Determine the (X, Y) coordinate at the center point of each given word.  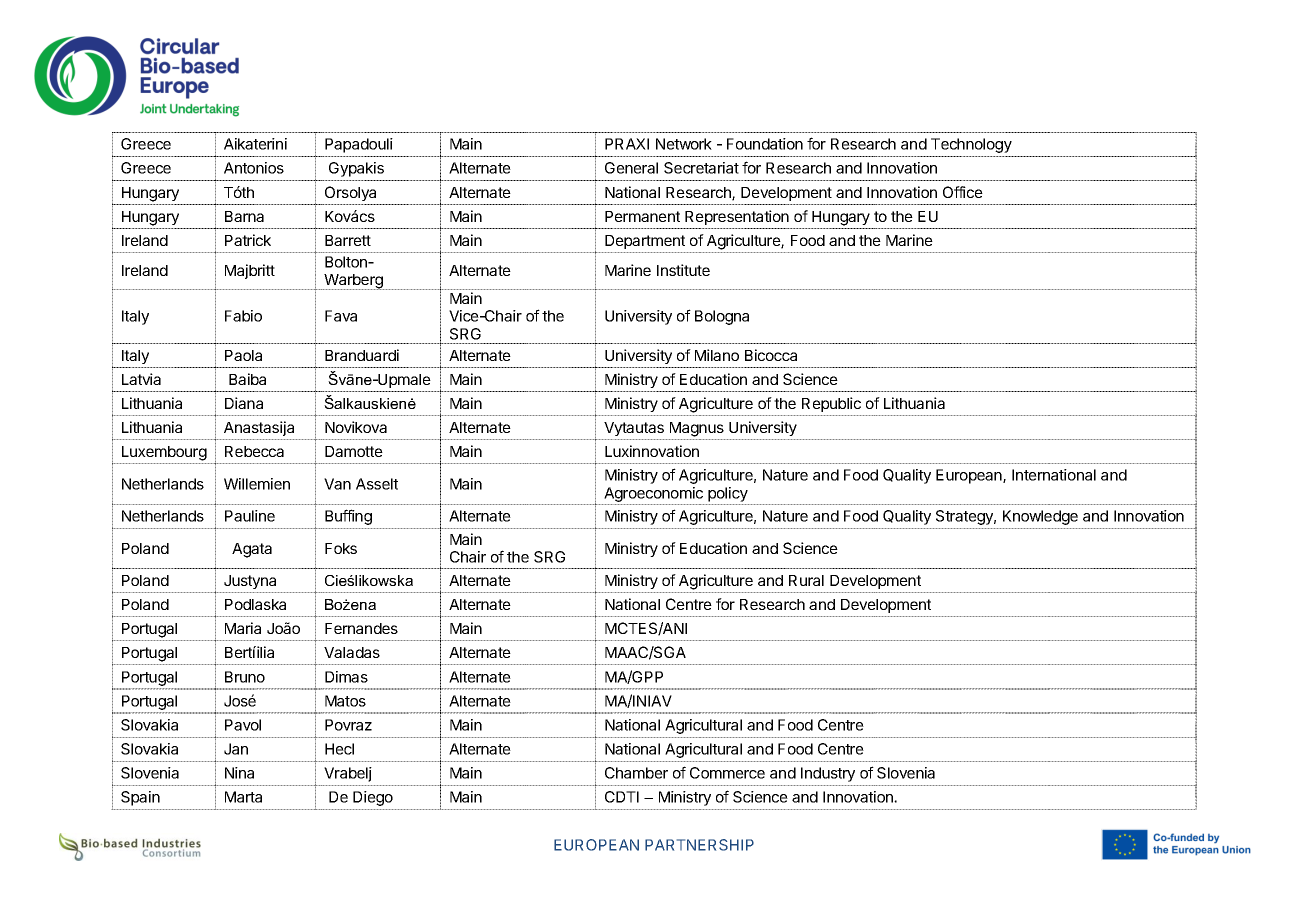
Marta (243, 797)
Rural (806, 580)
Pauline (250, 516)
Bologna (722, 317)
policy (728, 494)
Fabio (243, 316)
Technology (971, 145)
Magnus (697, 429)
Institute (683, 270)
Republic (831, 404)
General (631, 168)
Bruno (245, 677)
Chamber (636, 773)
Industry (828, 774)
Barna (244, 216)
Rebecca (254, 451)
